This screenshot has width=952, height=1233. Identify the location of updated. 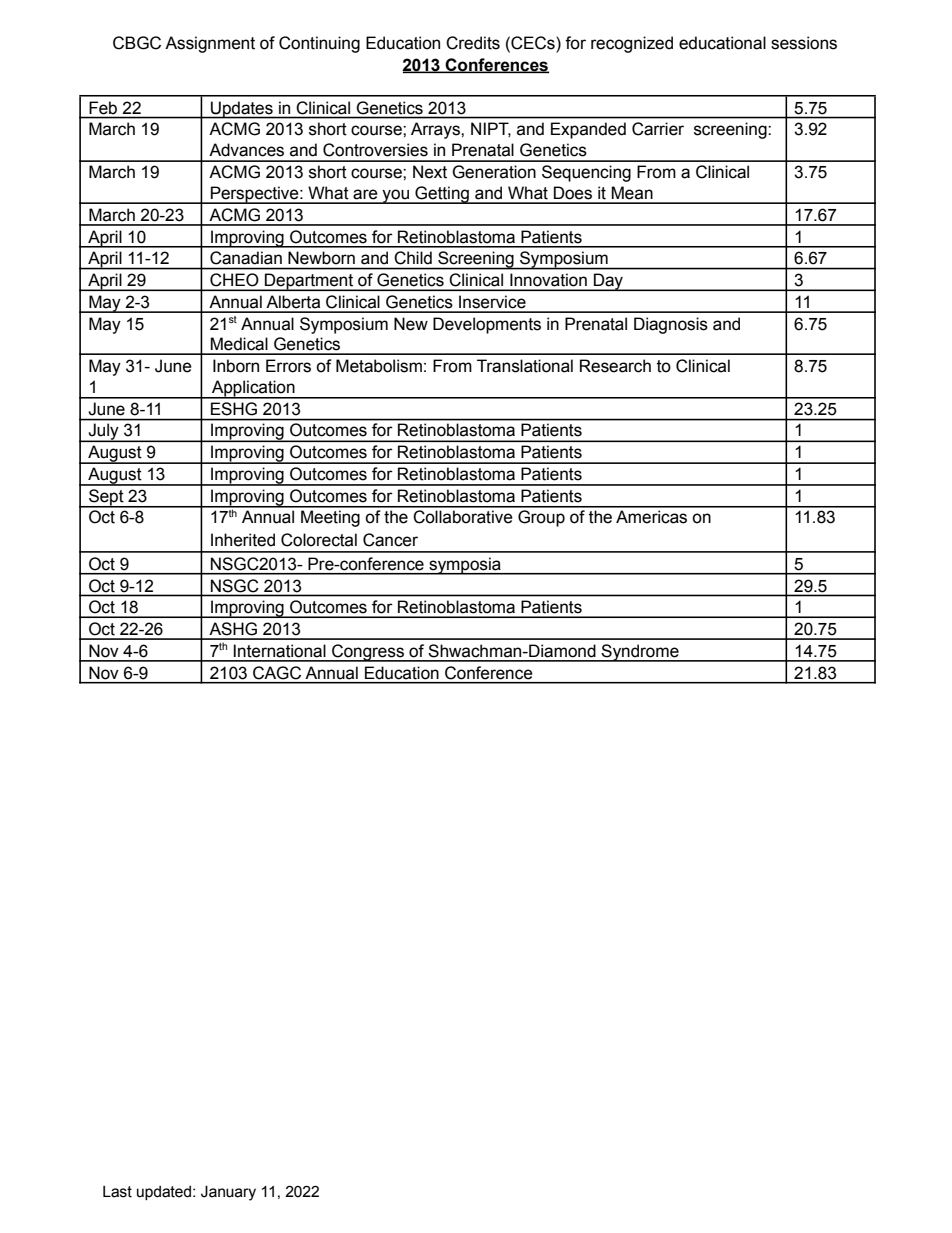
(165, 1193).
